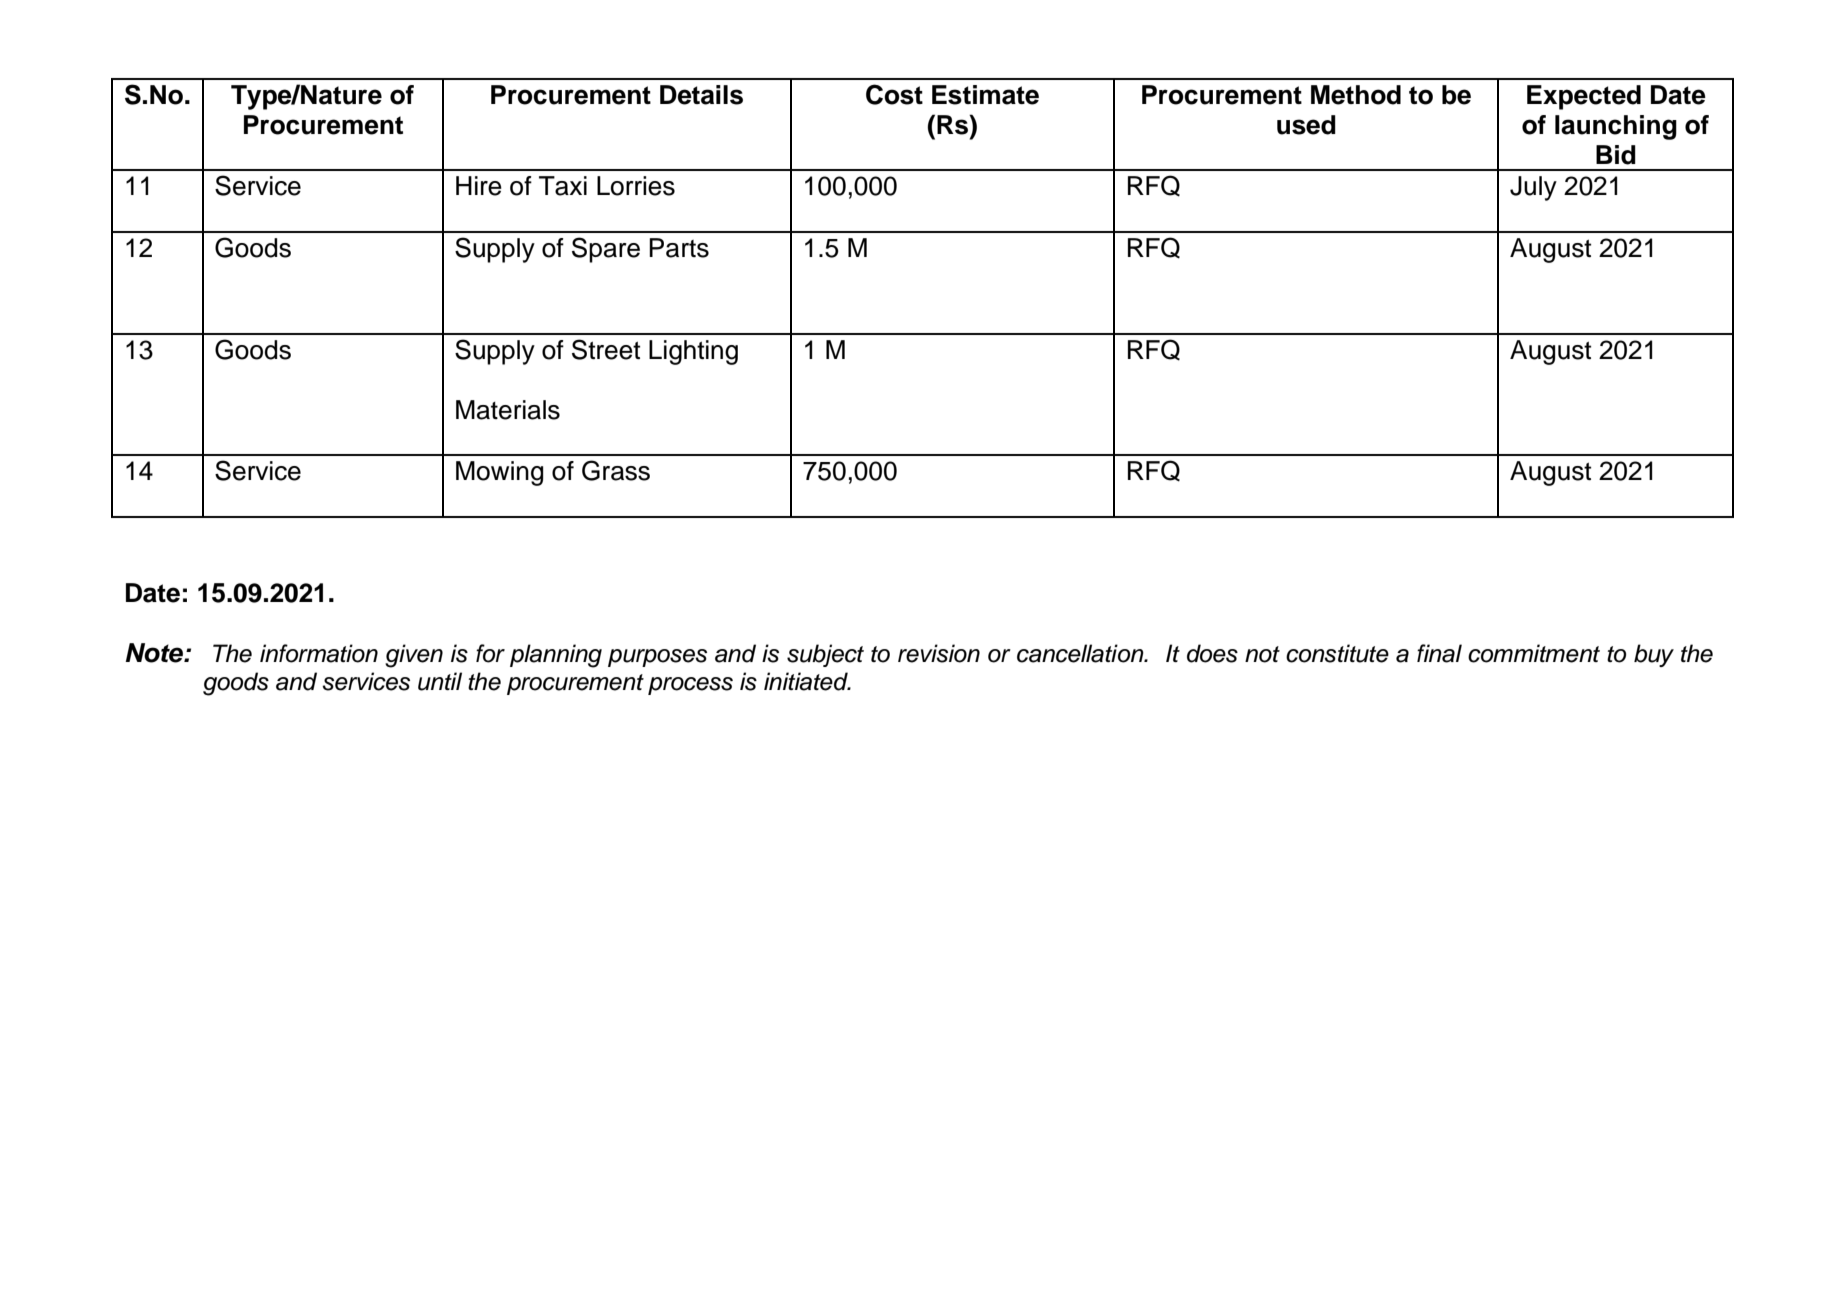 This image has height=1298, width=1836. What do you see at coordinates (319, 653) in the image?
I see `information` at bounding box center [319, 653].
